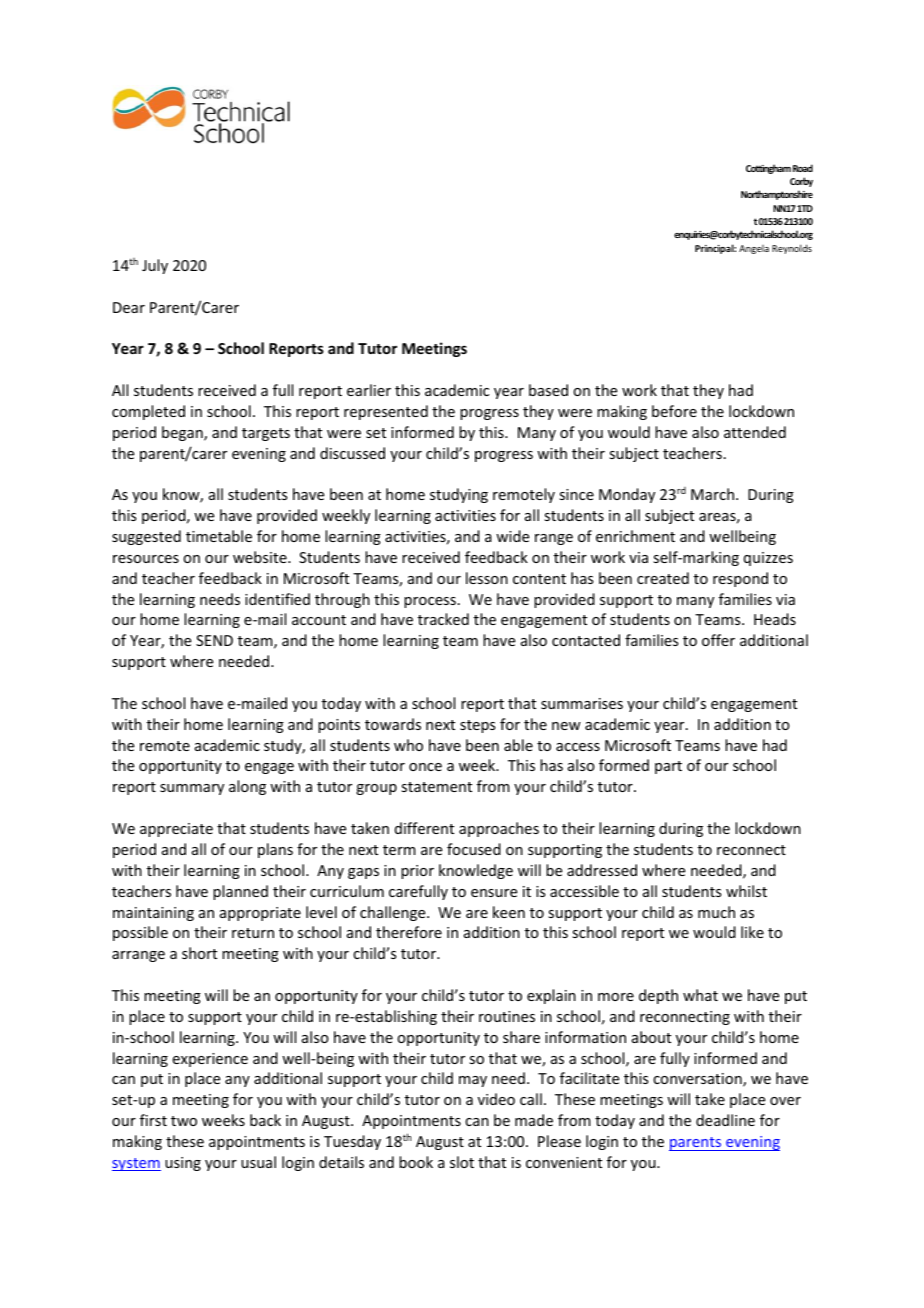  I want to click on part, so click(668, 767).
